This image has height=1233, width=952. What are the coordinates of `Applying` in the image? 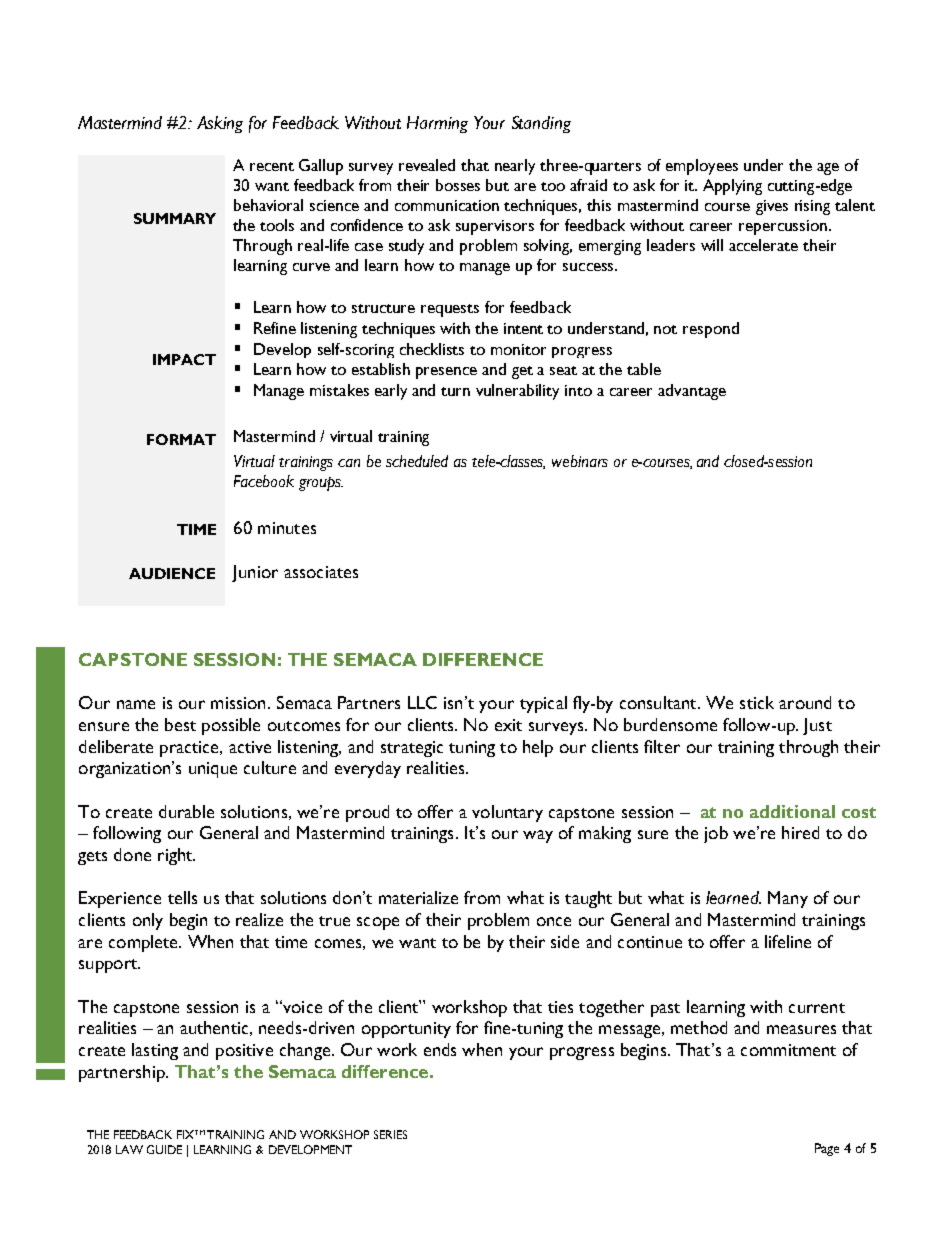 It's located at (732, 187).
